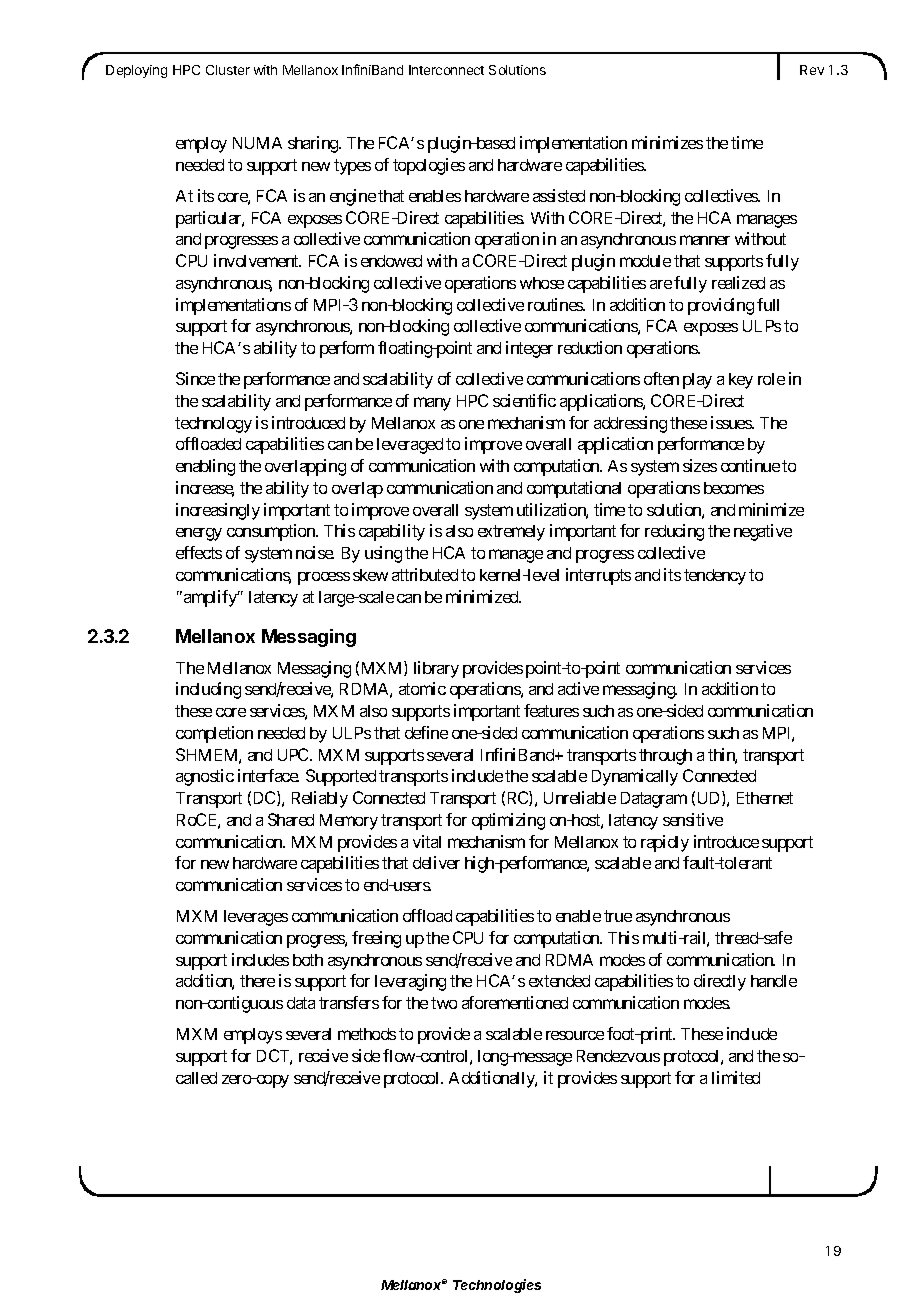 This page has height=1307, width=924. I want to click on Interconnect, so click(446, 70).
